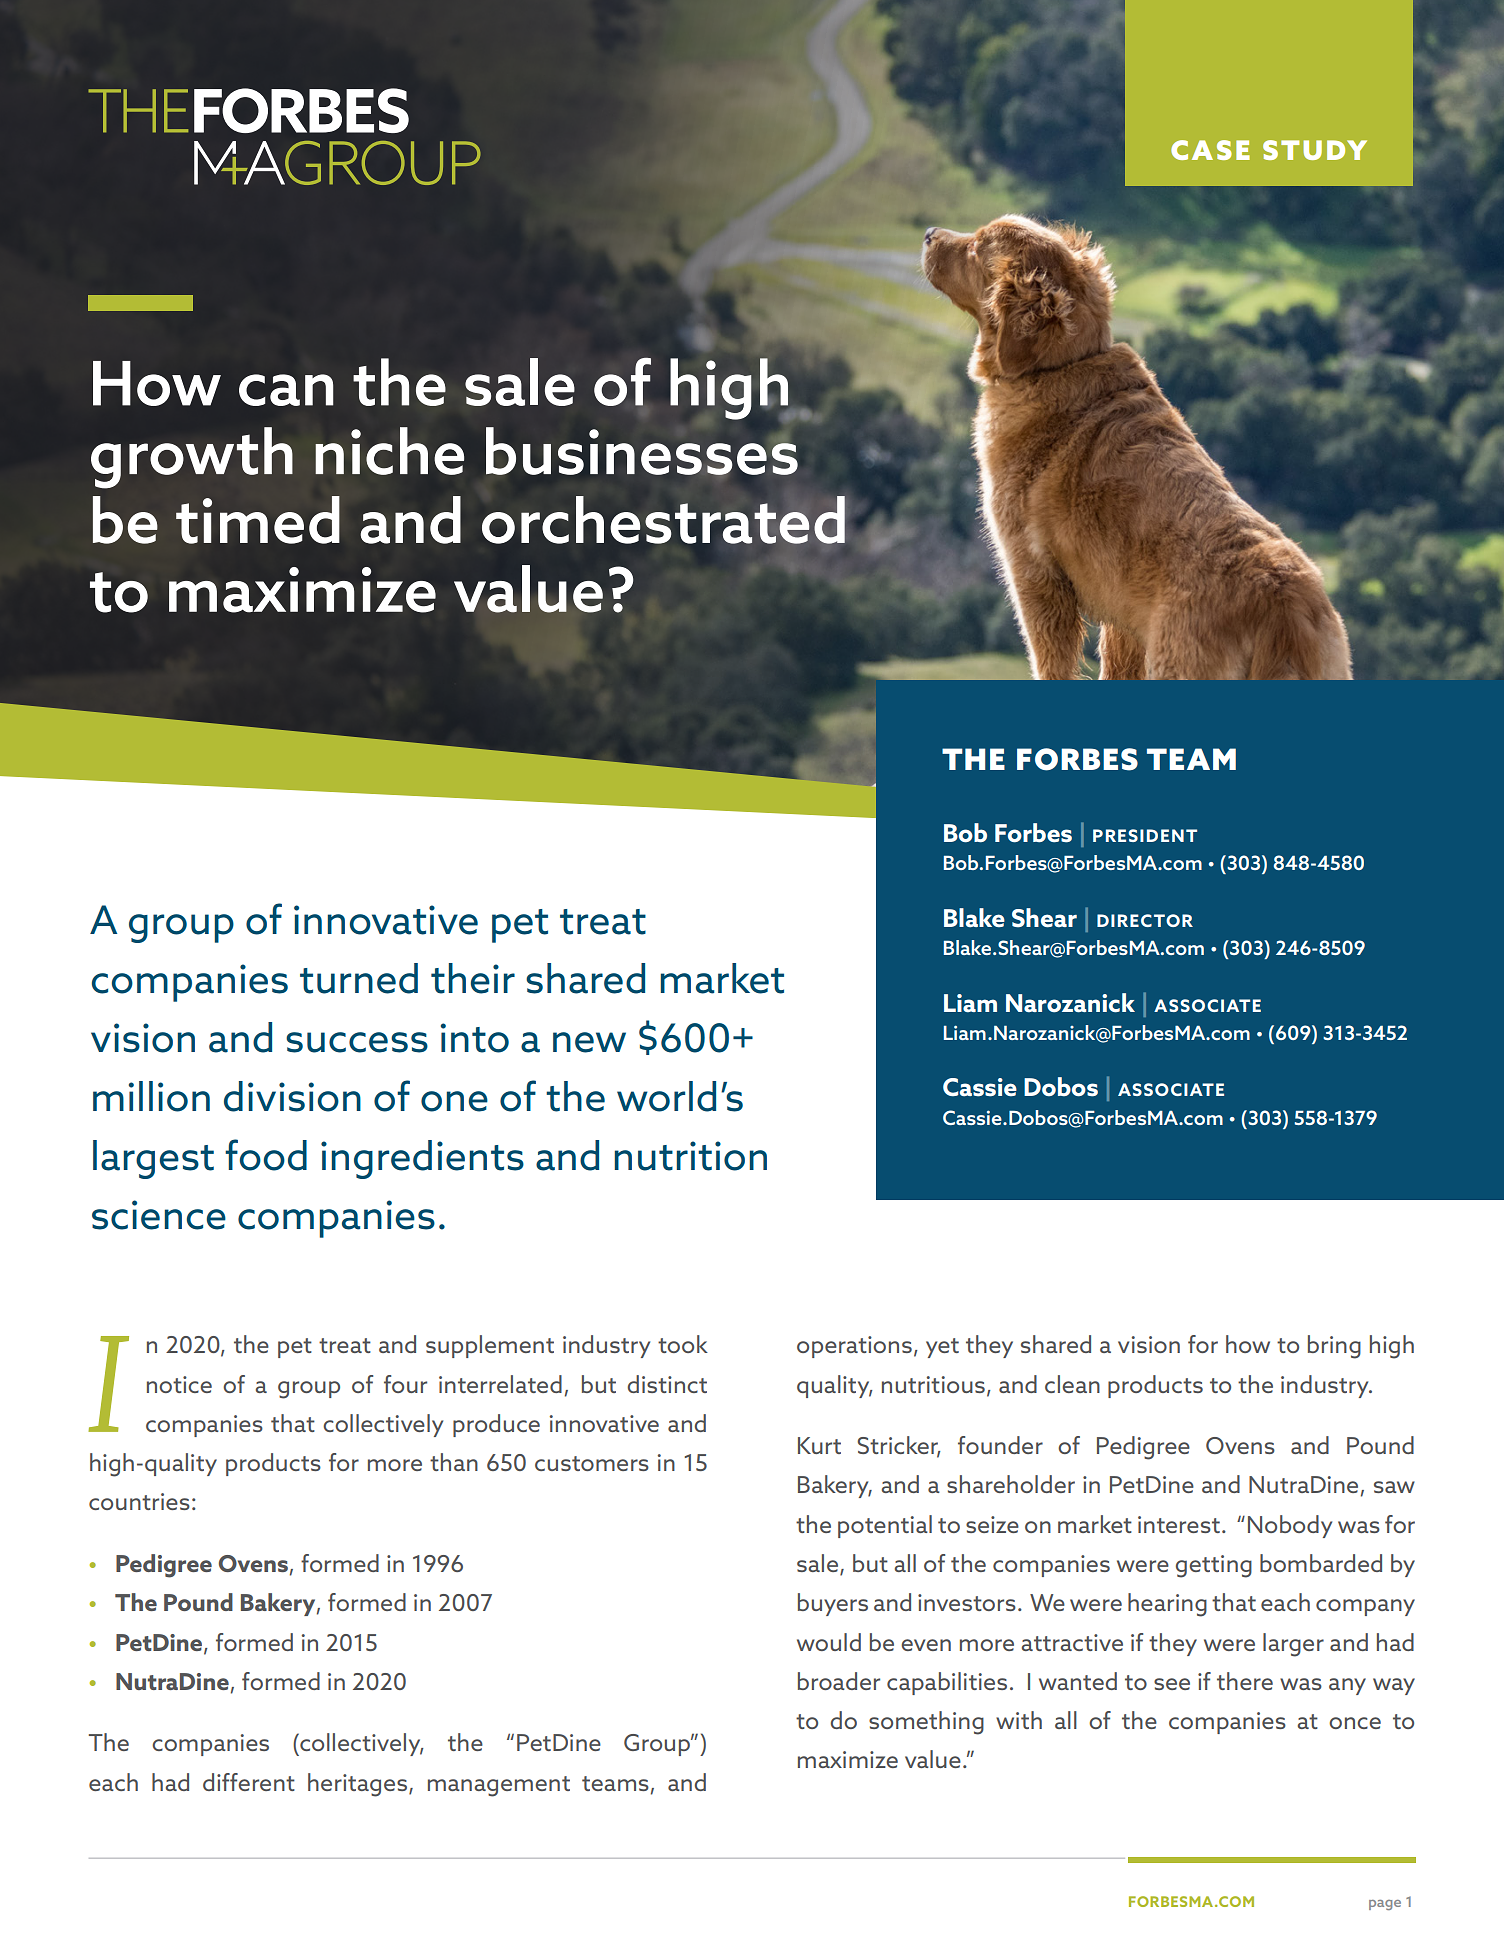 The height and width of the page is (1946, 1504). Describe the element at coordinates (286, 390) in the page. I see `can` at that location.
